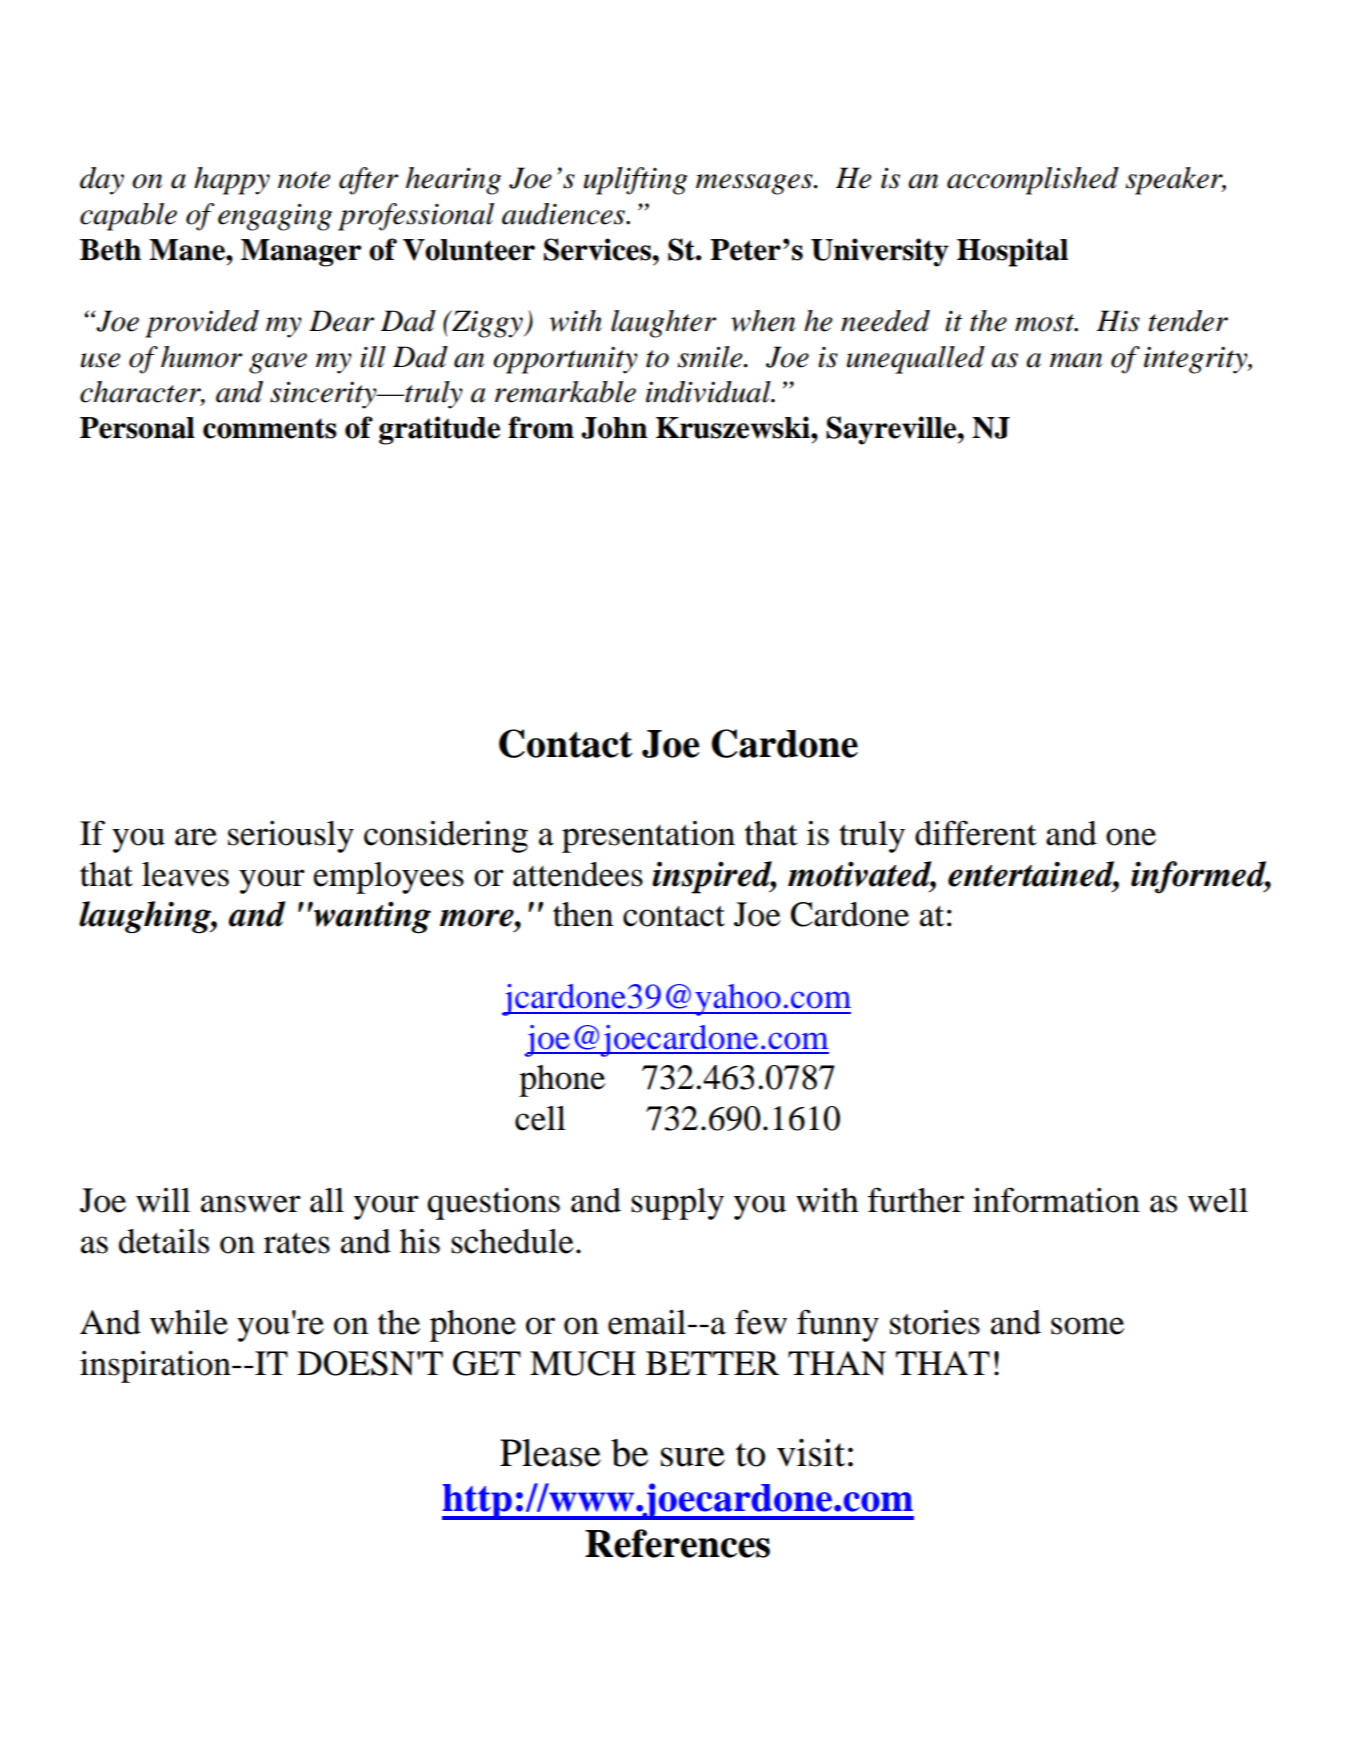 The image size is (1356, 1755). I want to click on engaging, so click(275, 217).
